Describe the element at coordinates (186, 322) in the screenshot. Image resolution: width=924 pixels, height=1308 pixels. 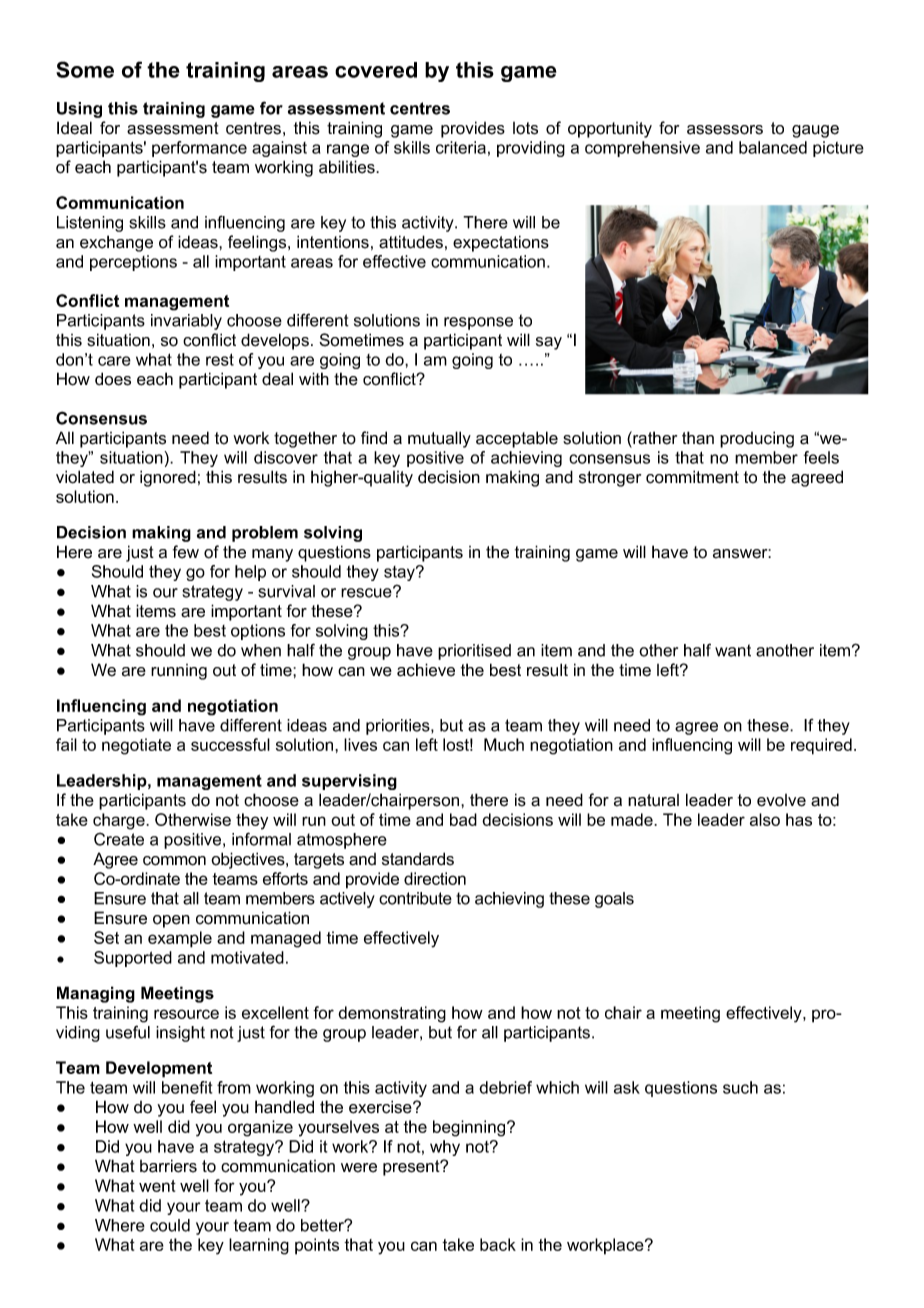
I see `invariably` at that location.
